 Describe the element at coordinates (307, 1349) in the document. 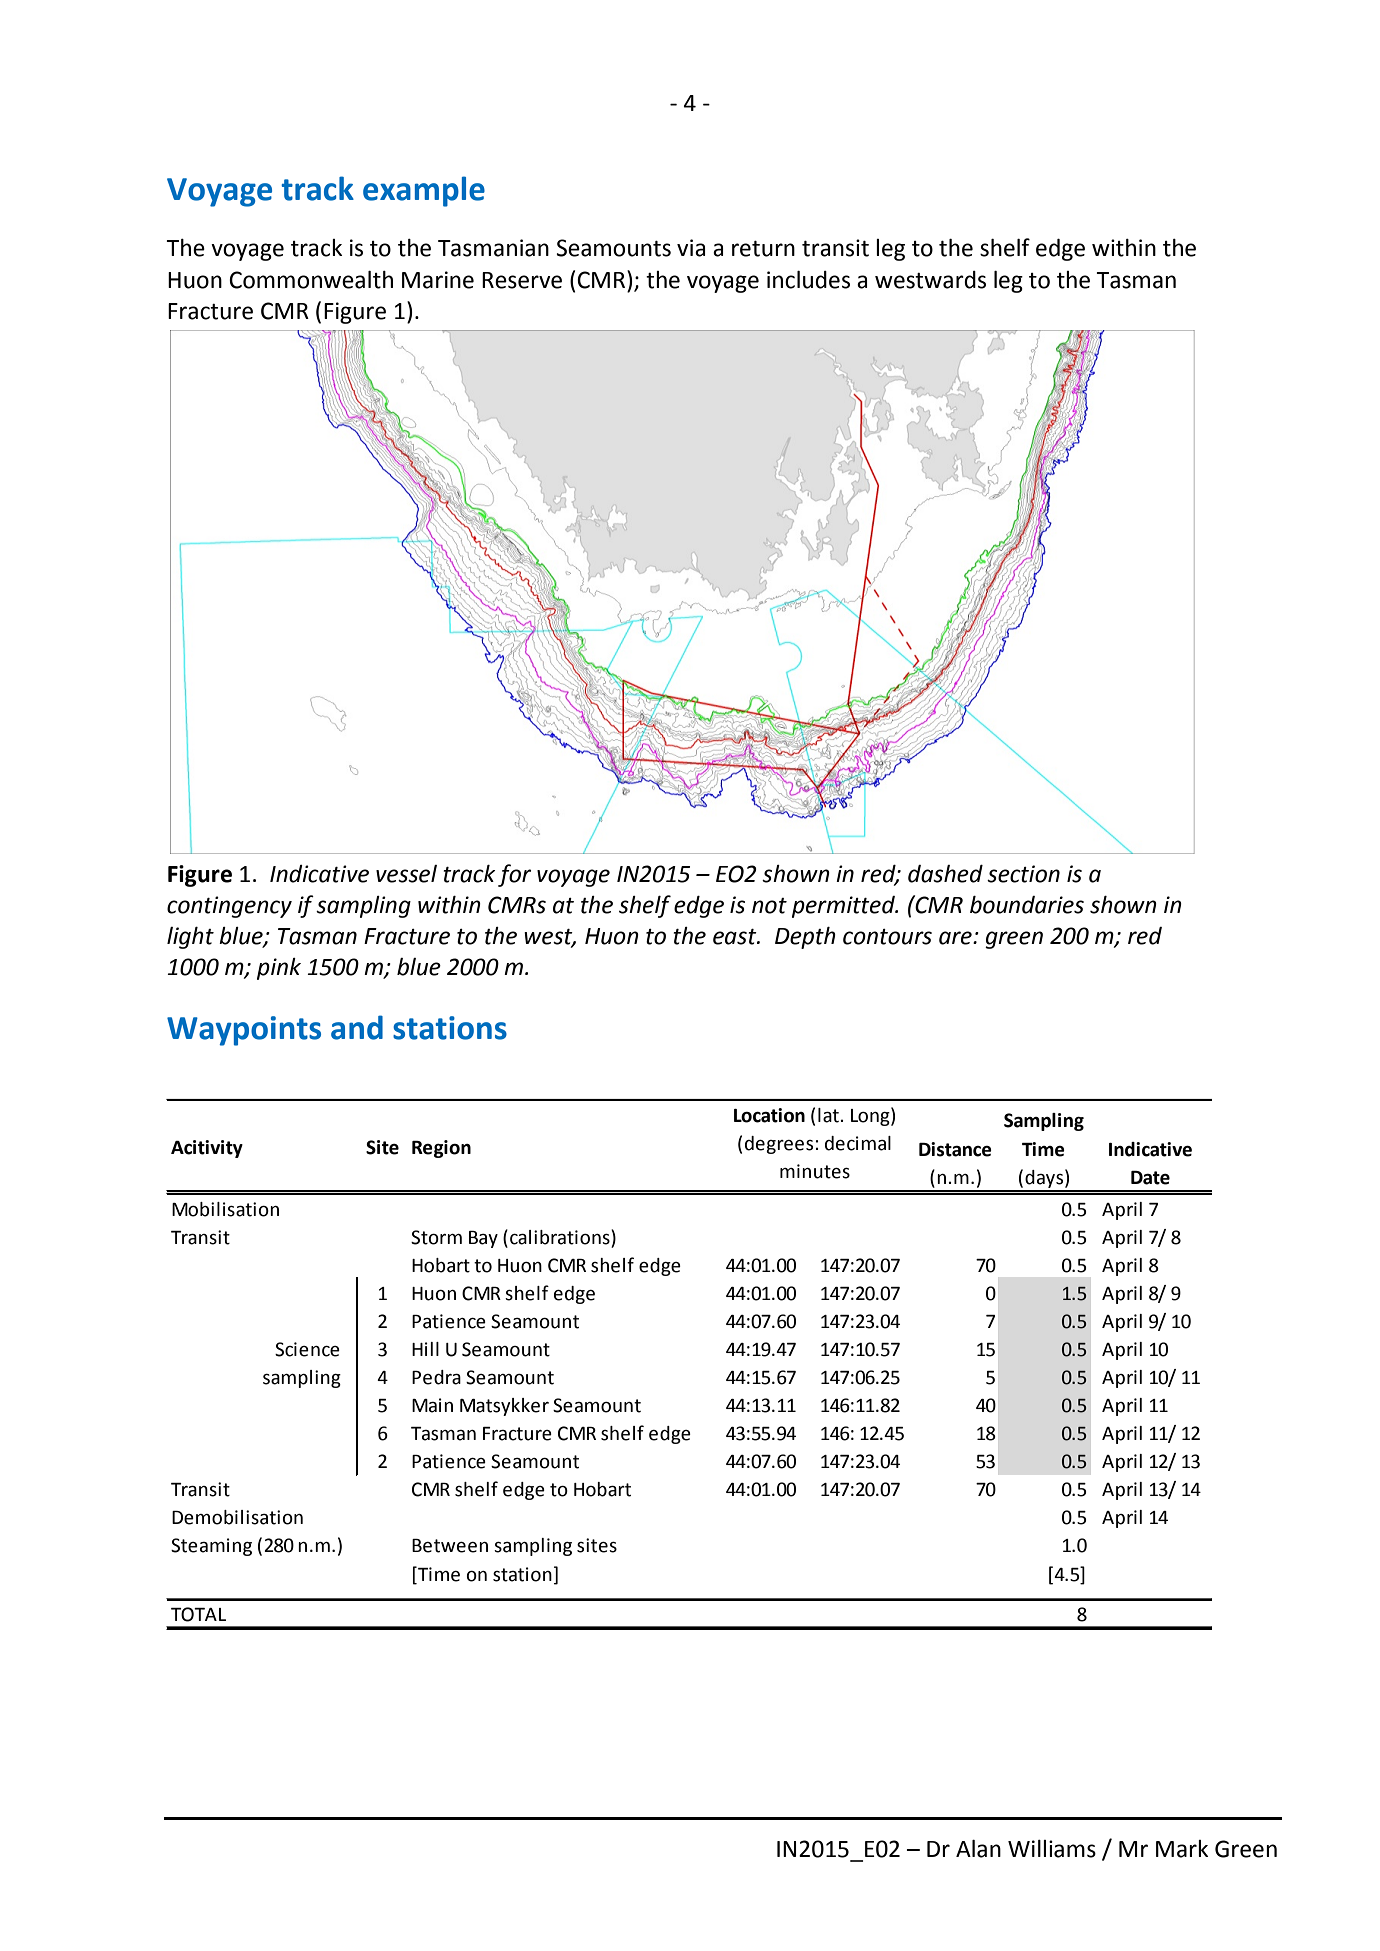

I see `Science` at that location.
